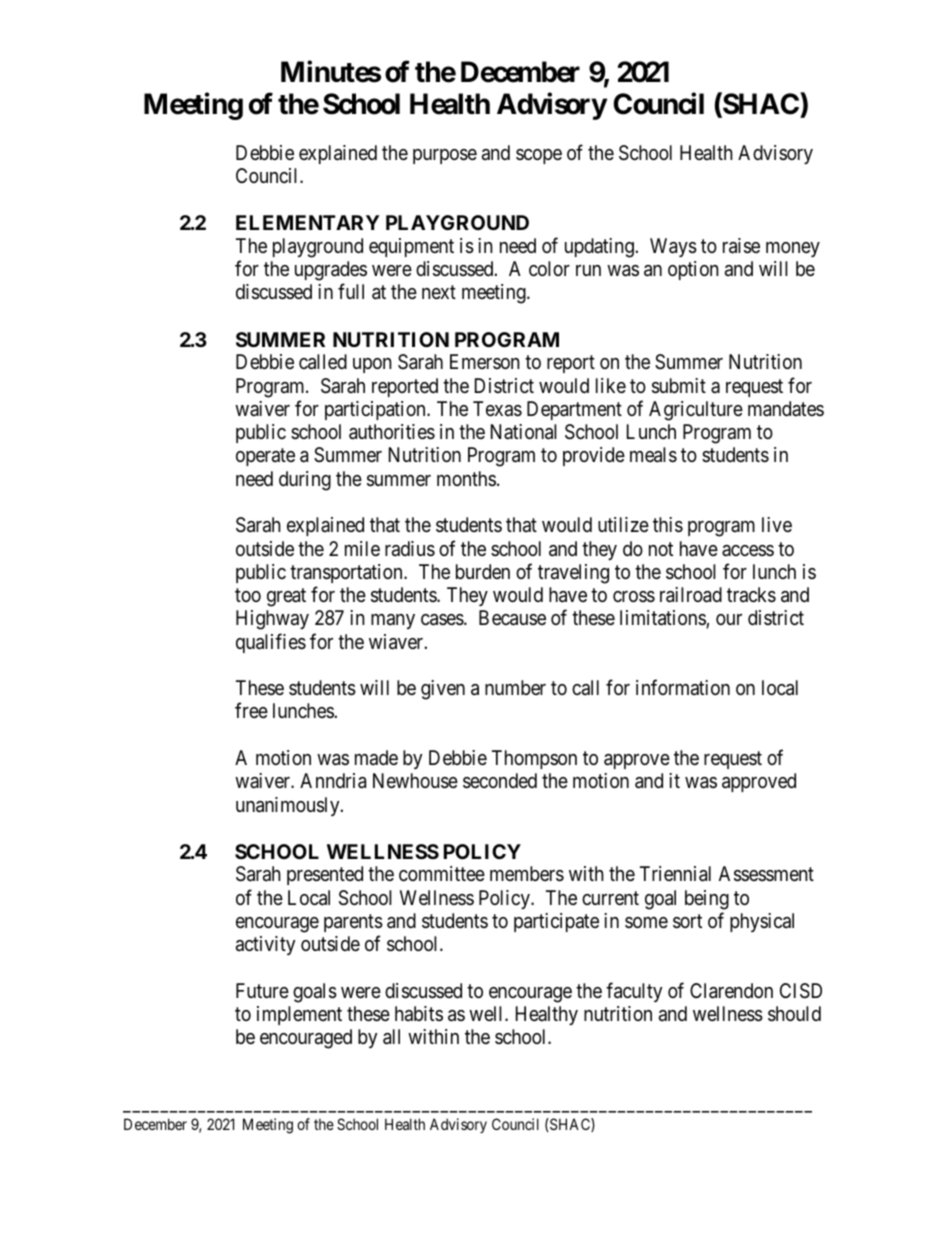  Describe the element at coordinates (299, 1015) in the screenshot. I see `implement` at that location.
